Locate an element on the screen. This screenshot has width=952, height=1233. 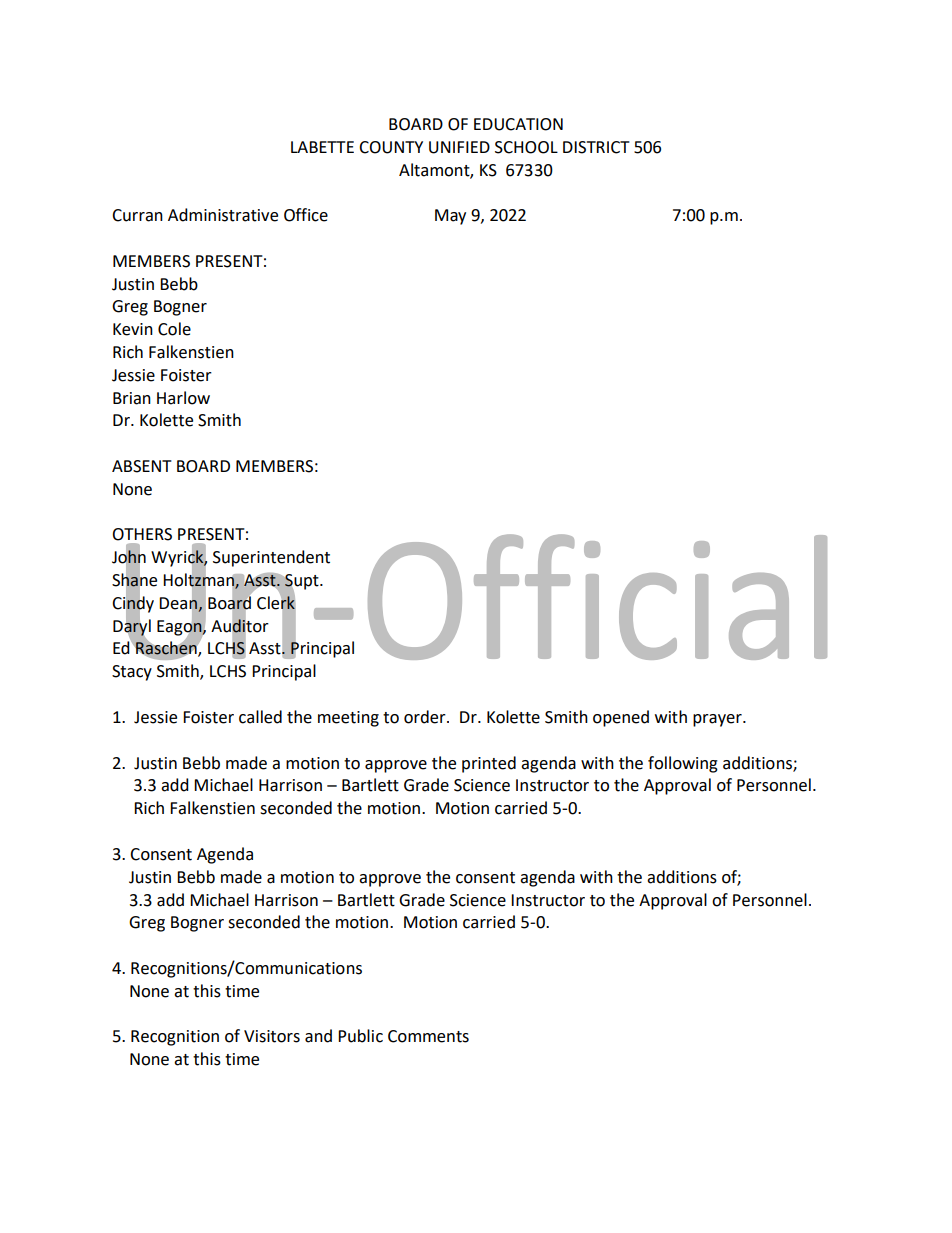
Visitors is located at coordinates (272, 1036).
